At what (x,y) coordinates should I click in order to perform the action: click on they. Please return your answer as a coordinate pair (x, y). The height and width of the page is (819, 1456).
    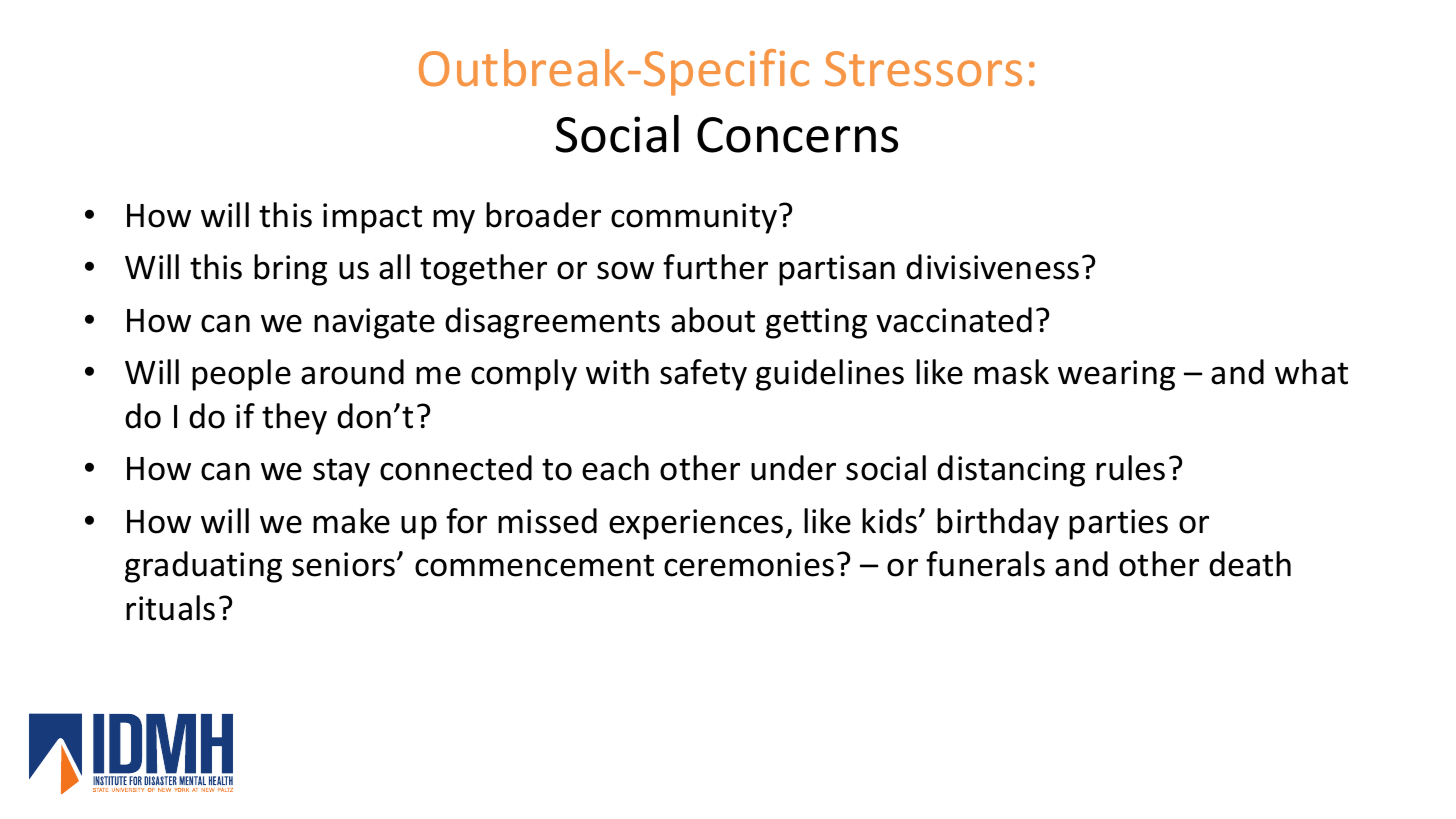
    Looking at the image, I should click on (294, 419).
